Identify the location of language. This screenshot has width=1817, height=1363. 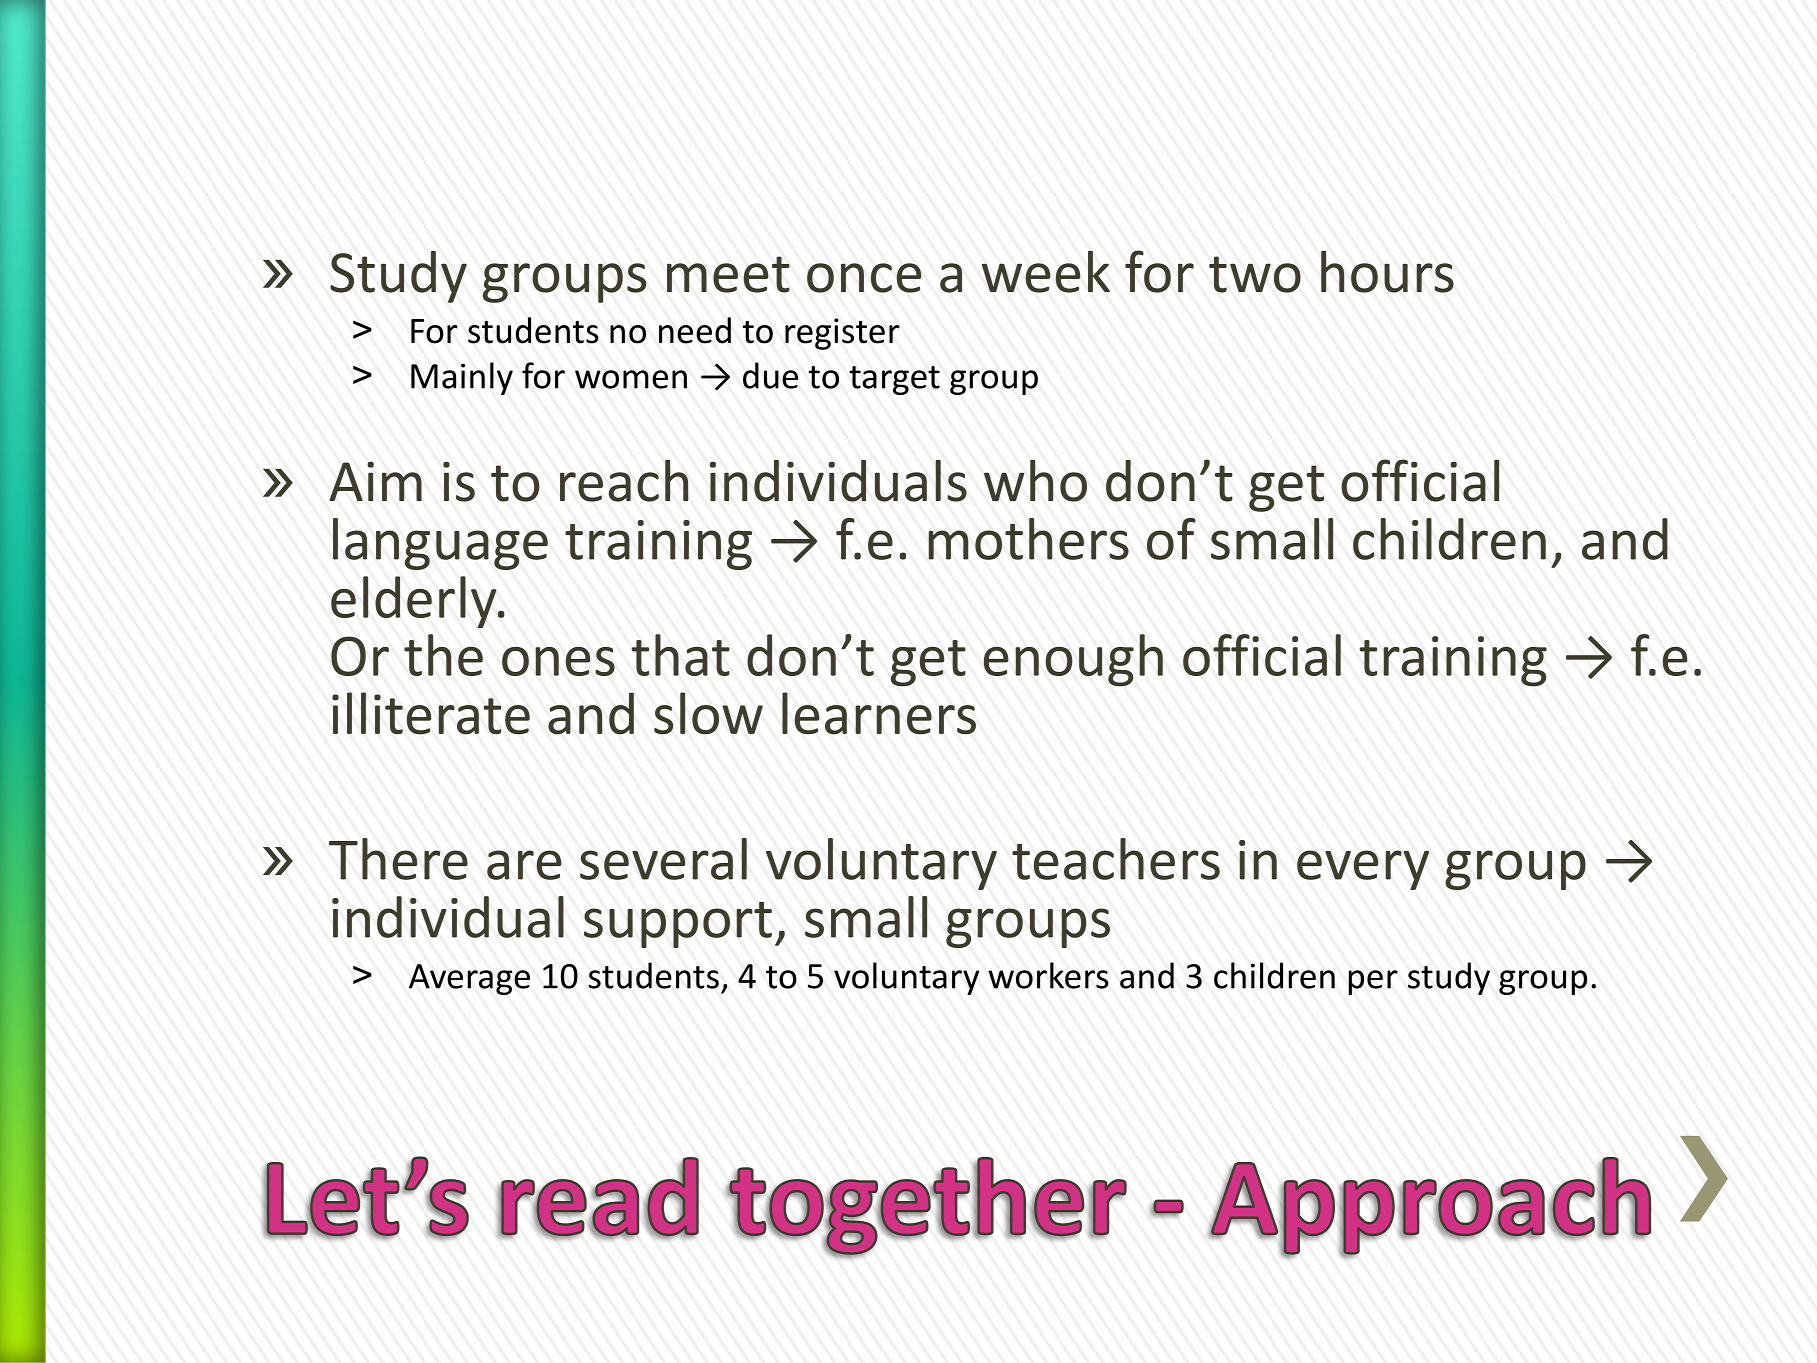
(440, 544).
